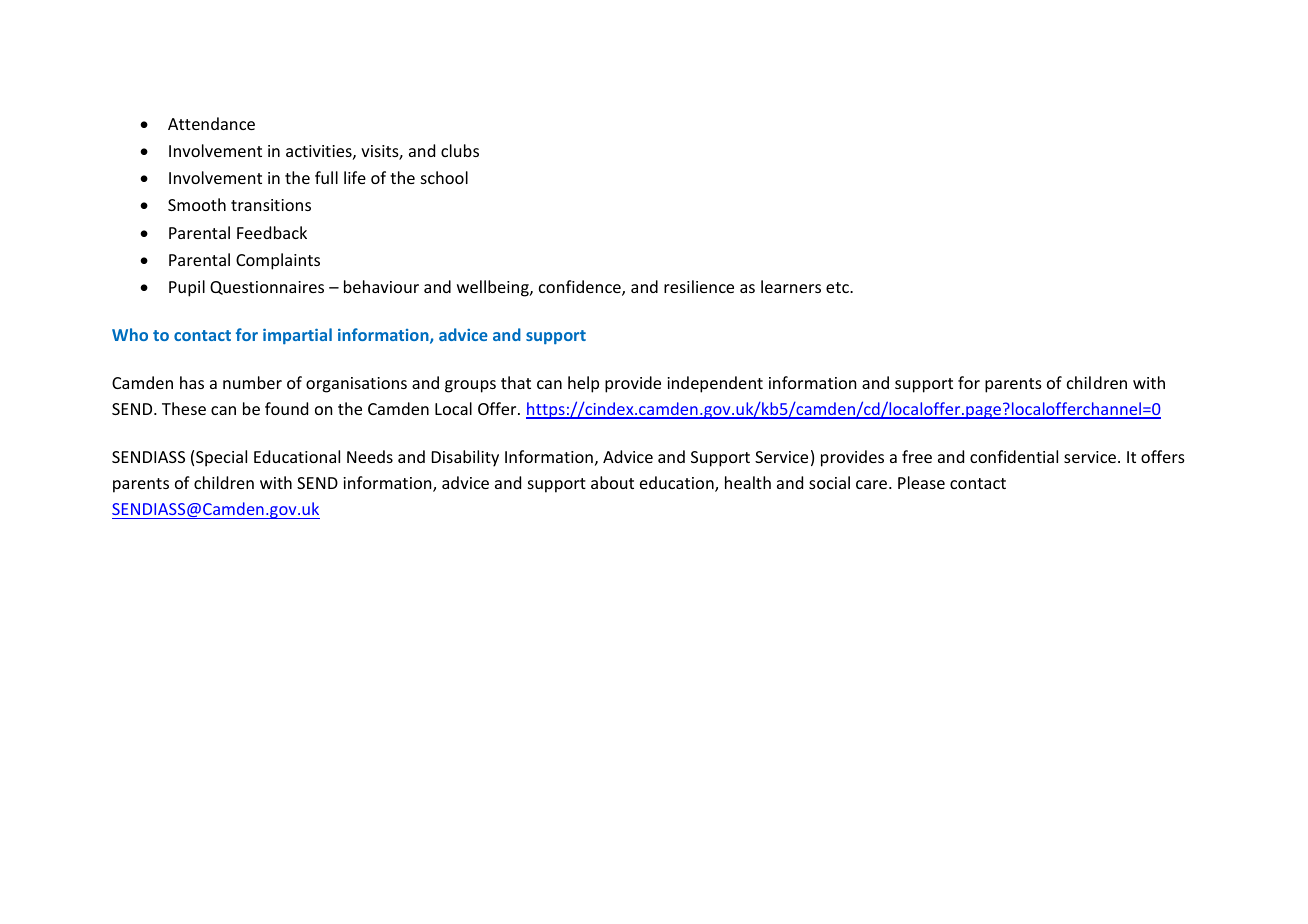  I want to click on Attendance, so click(211, 123).
